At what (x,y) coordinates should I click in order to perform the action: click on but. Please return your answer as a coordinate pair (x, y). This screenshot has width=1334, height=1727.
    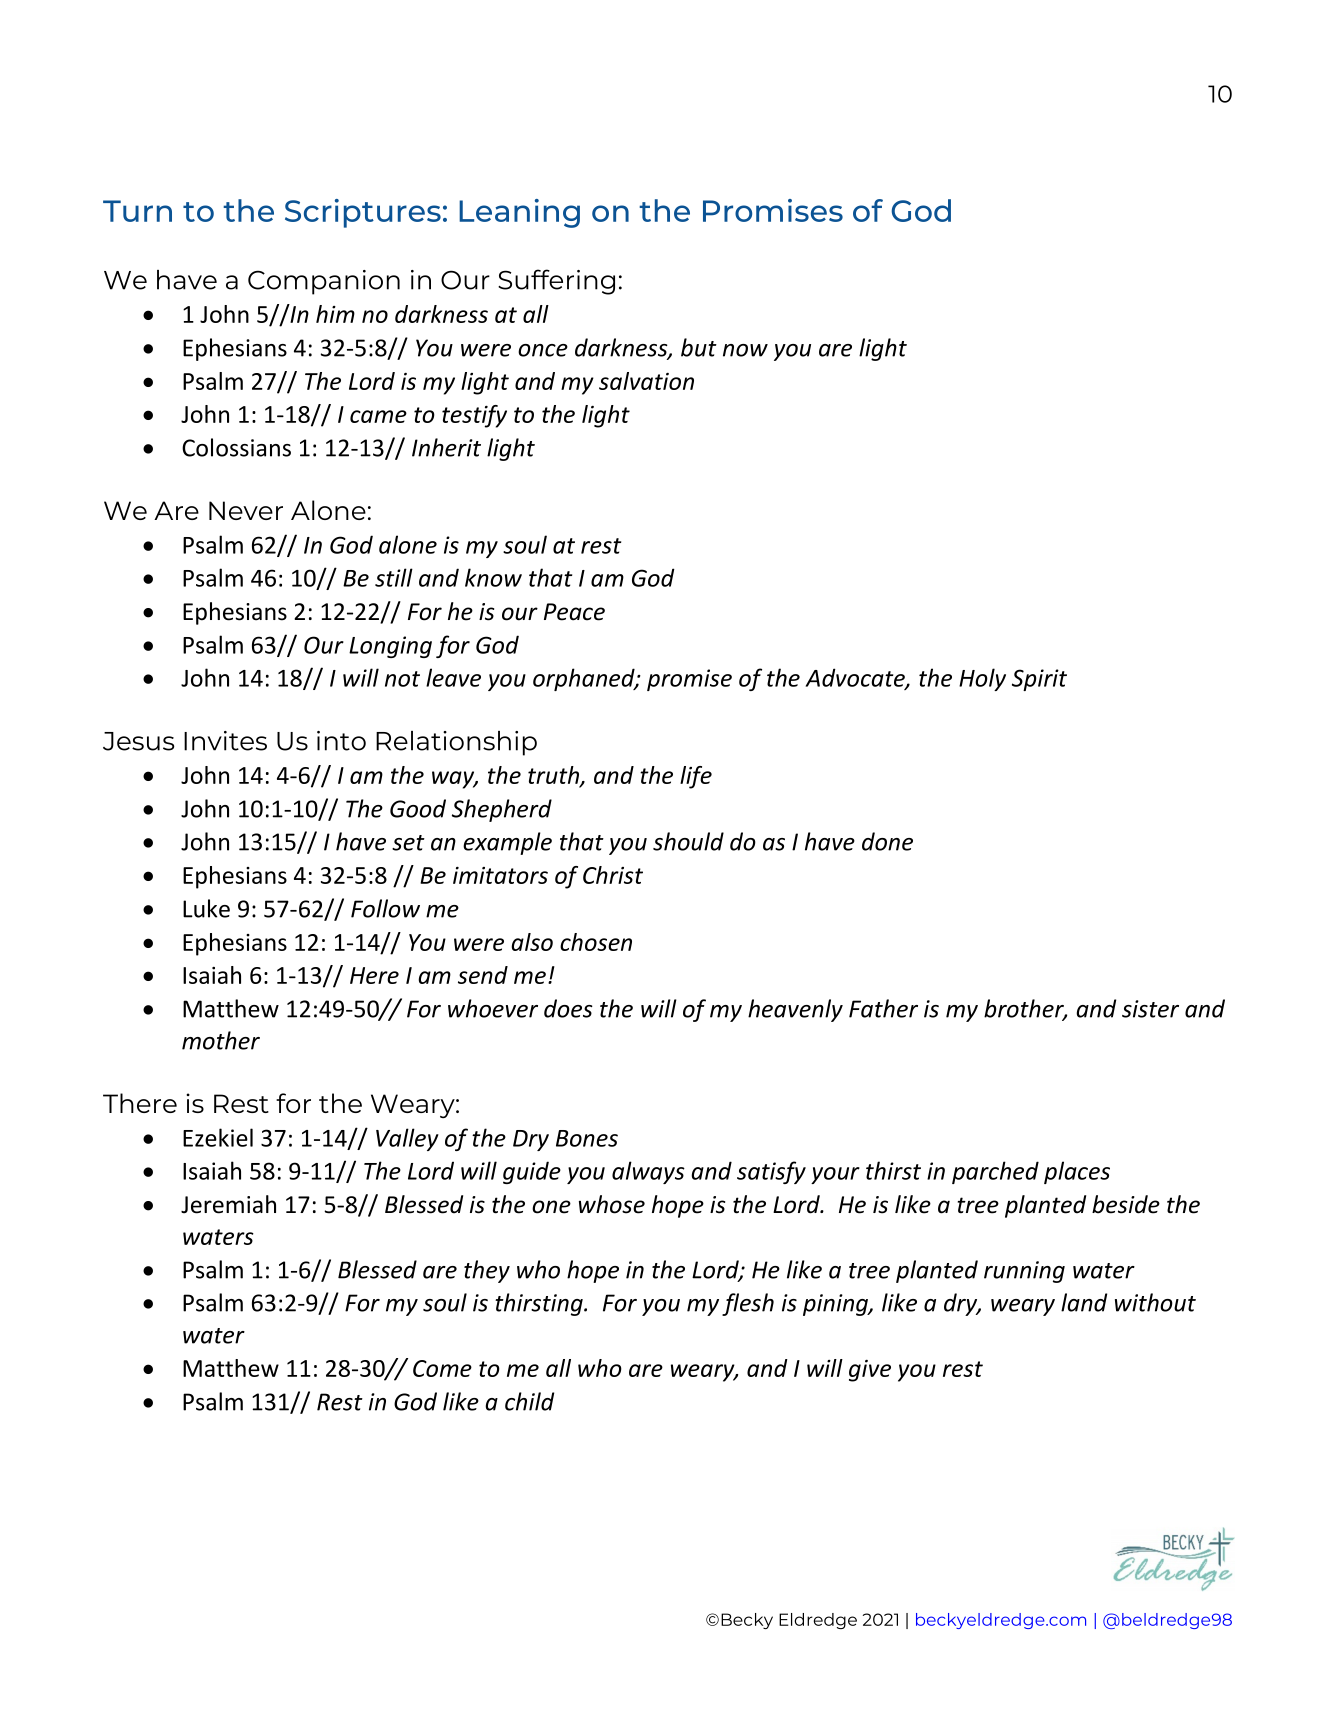
    Looking at the image, I should click on (699, 347).
